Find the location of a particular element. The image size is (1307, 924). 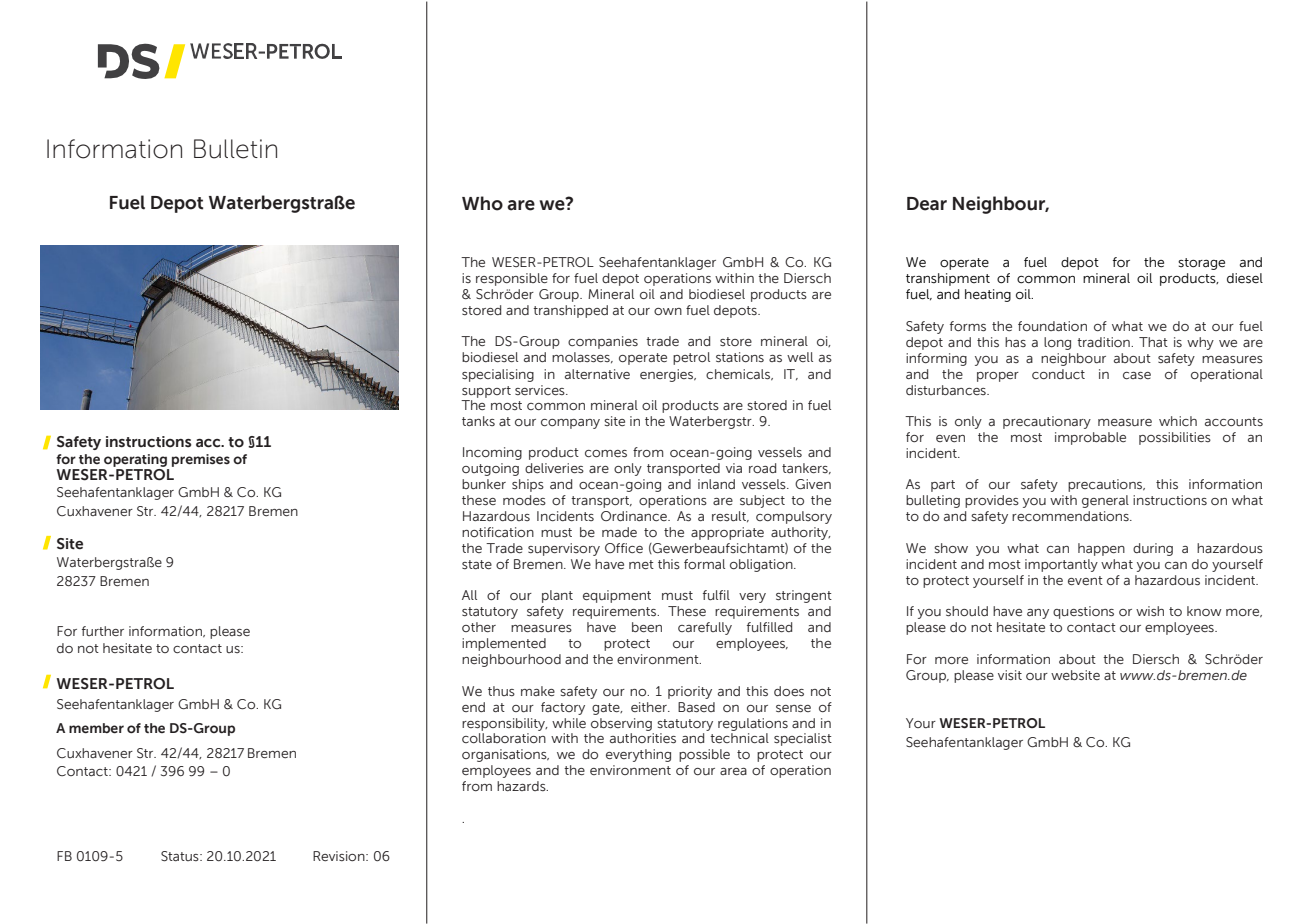

further is located at coordinates (103, 631).
